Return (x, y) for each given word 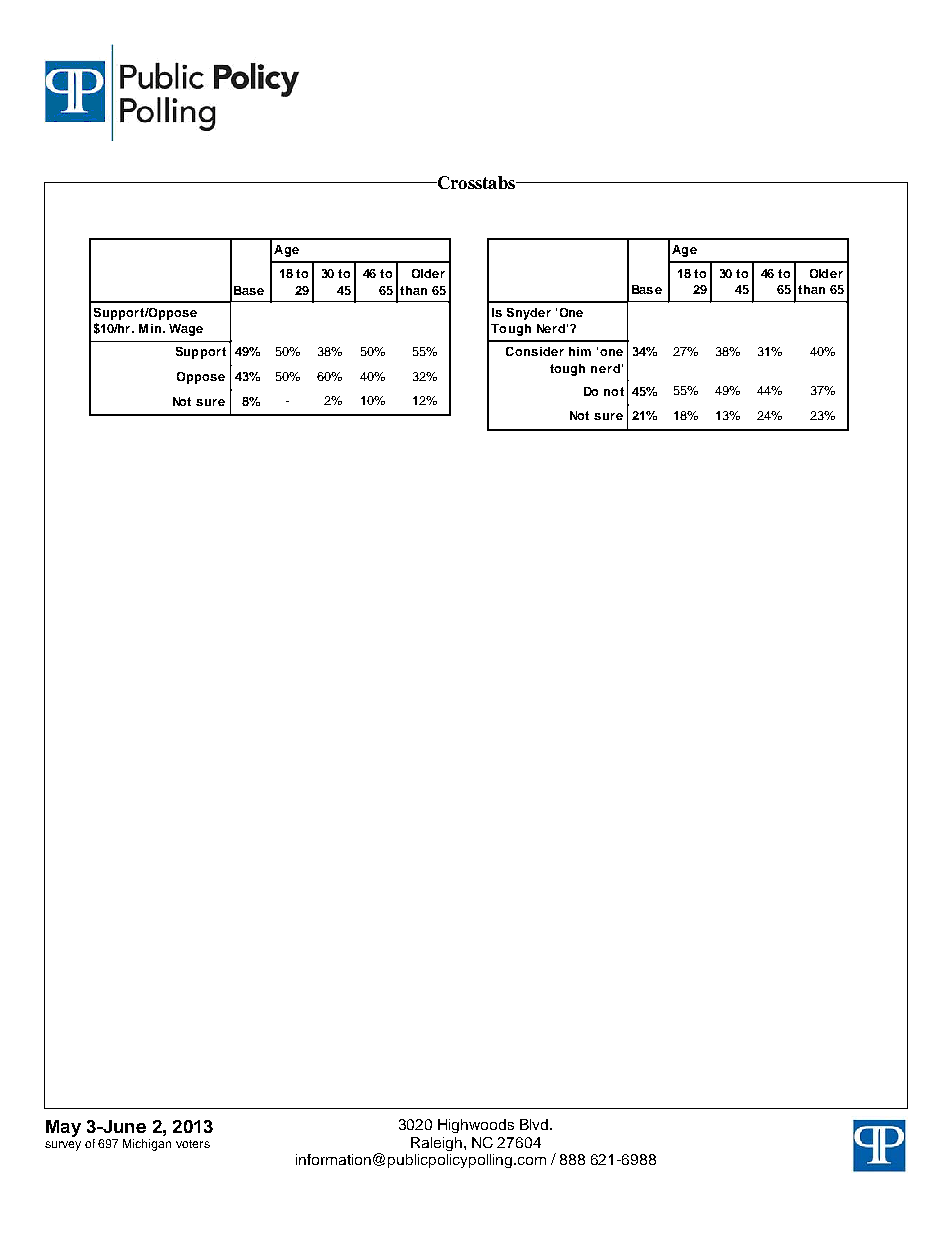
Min (151, 328)
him (580, 351)
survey (63, 1146)
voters (193, 1144)
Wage (186, 330)
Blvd (535, 1124)
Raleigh (436, 1144)
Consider (535, 351)
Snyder (529, 314)
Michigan (147, 1145)
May (63, 1128)
